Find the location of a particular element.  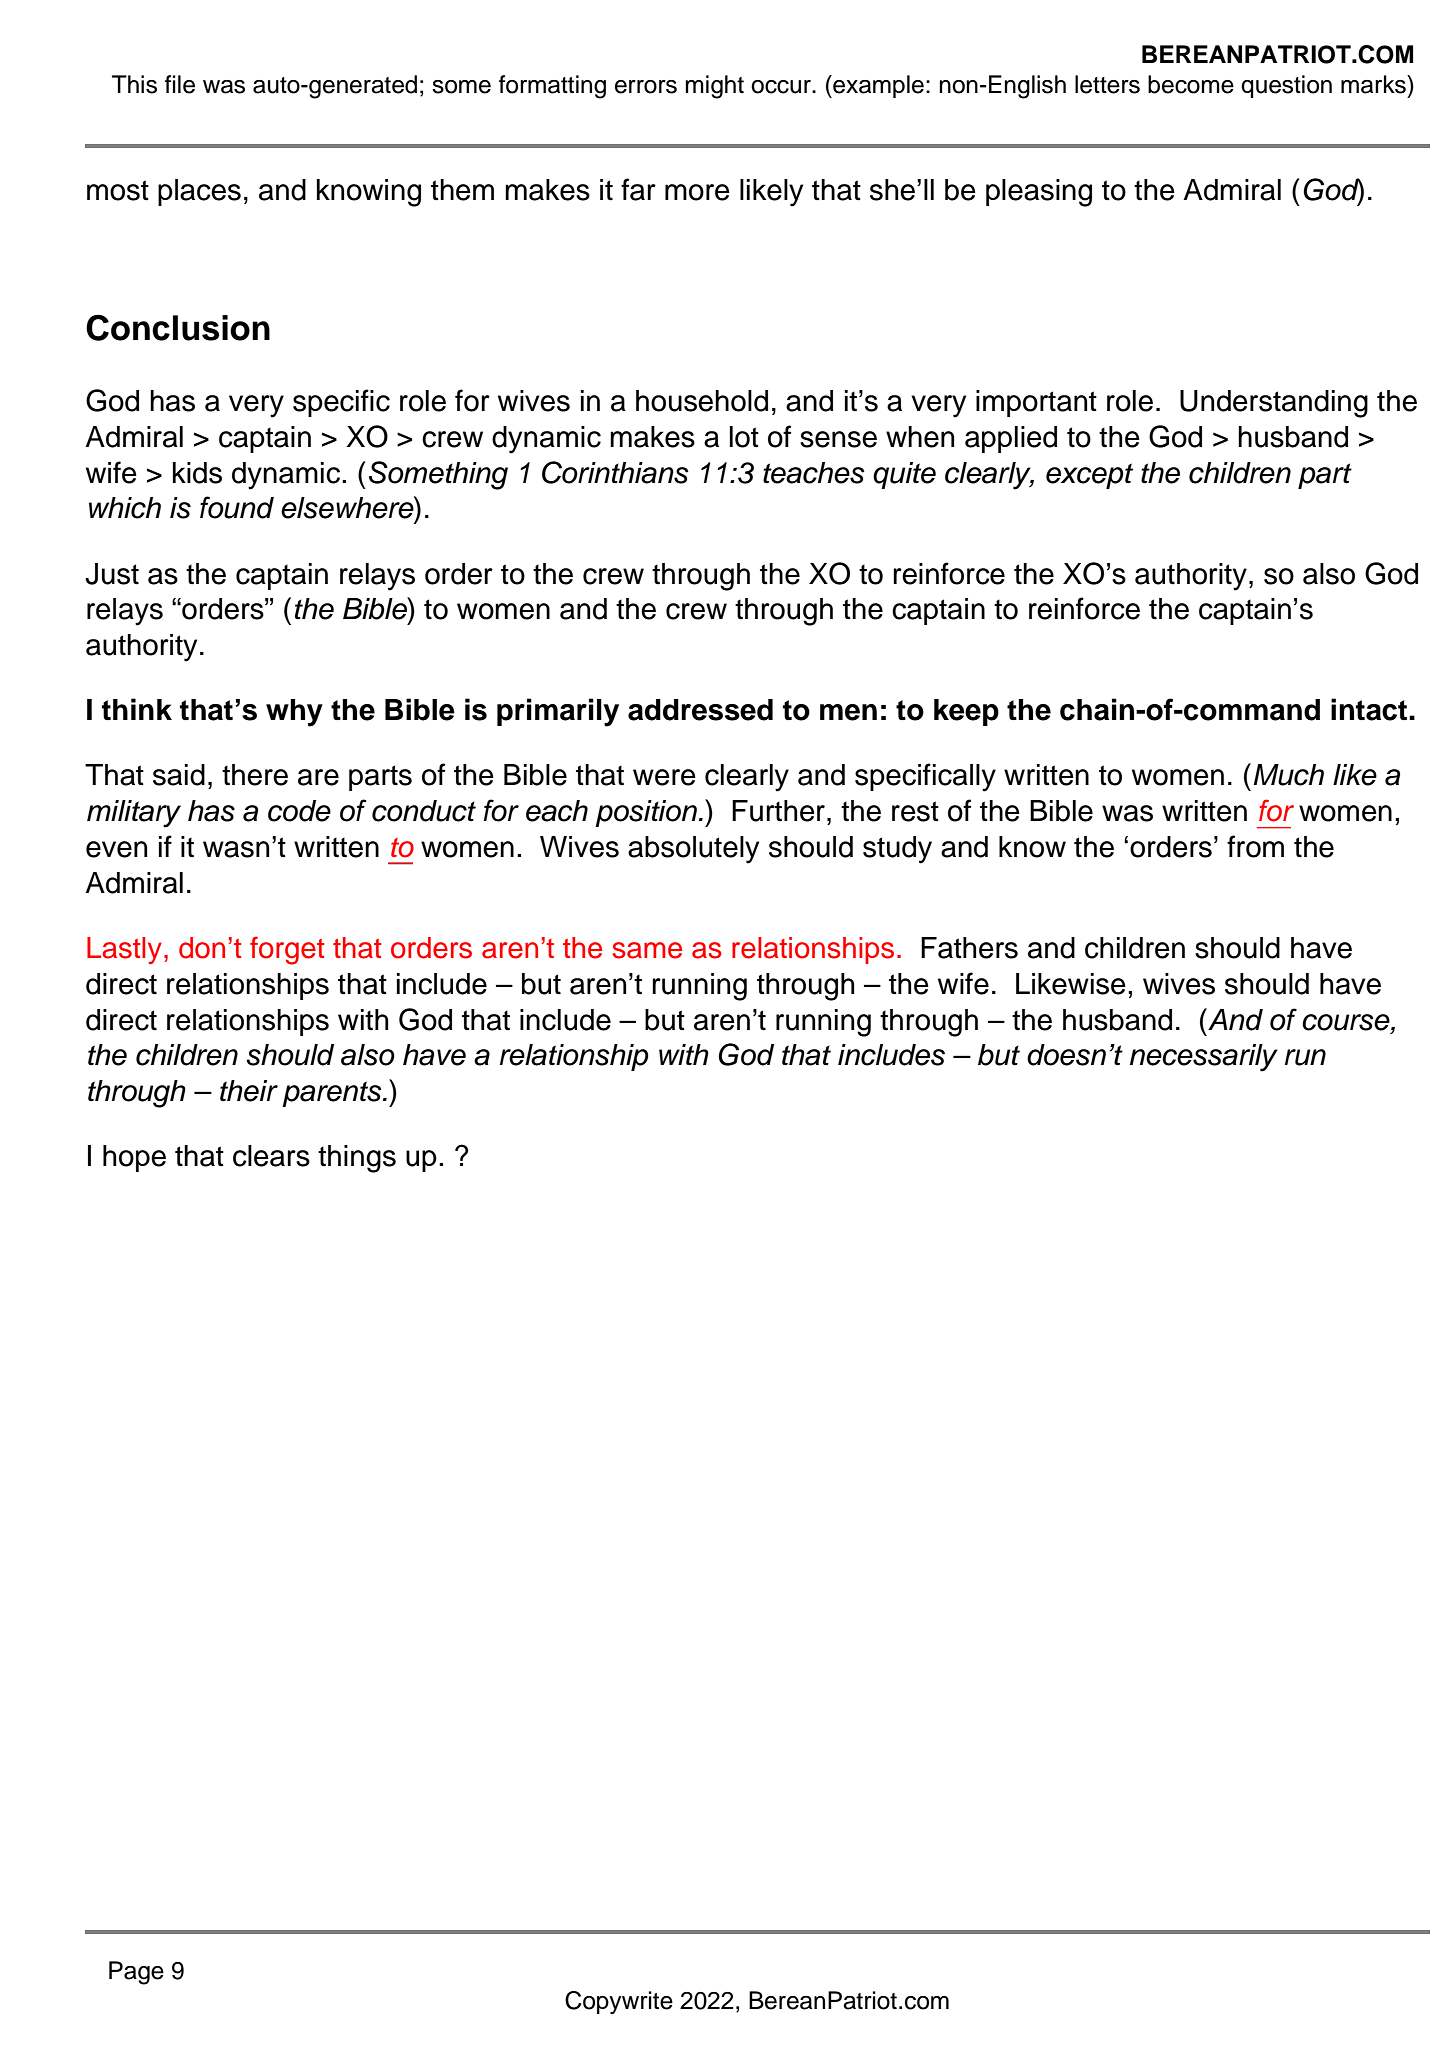

Page is located at coordinates (136, 1973).
